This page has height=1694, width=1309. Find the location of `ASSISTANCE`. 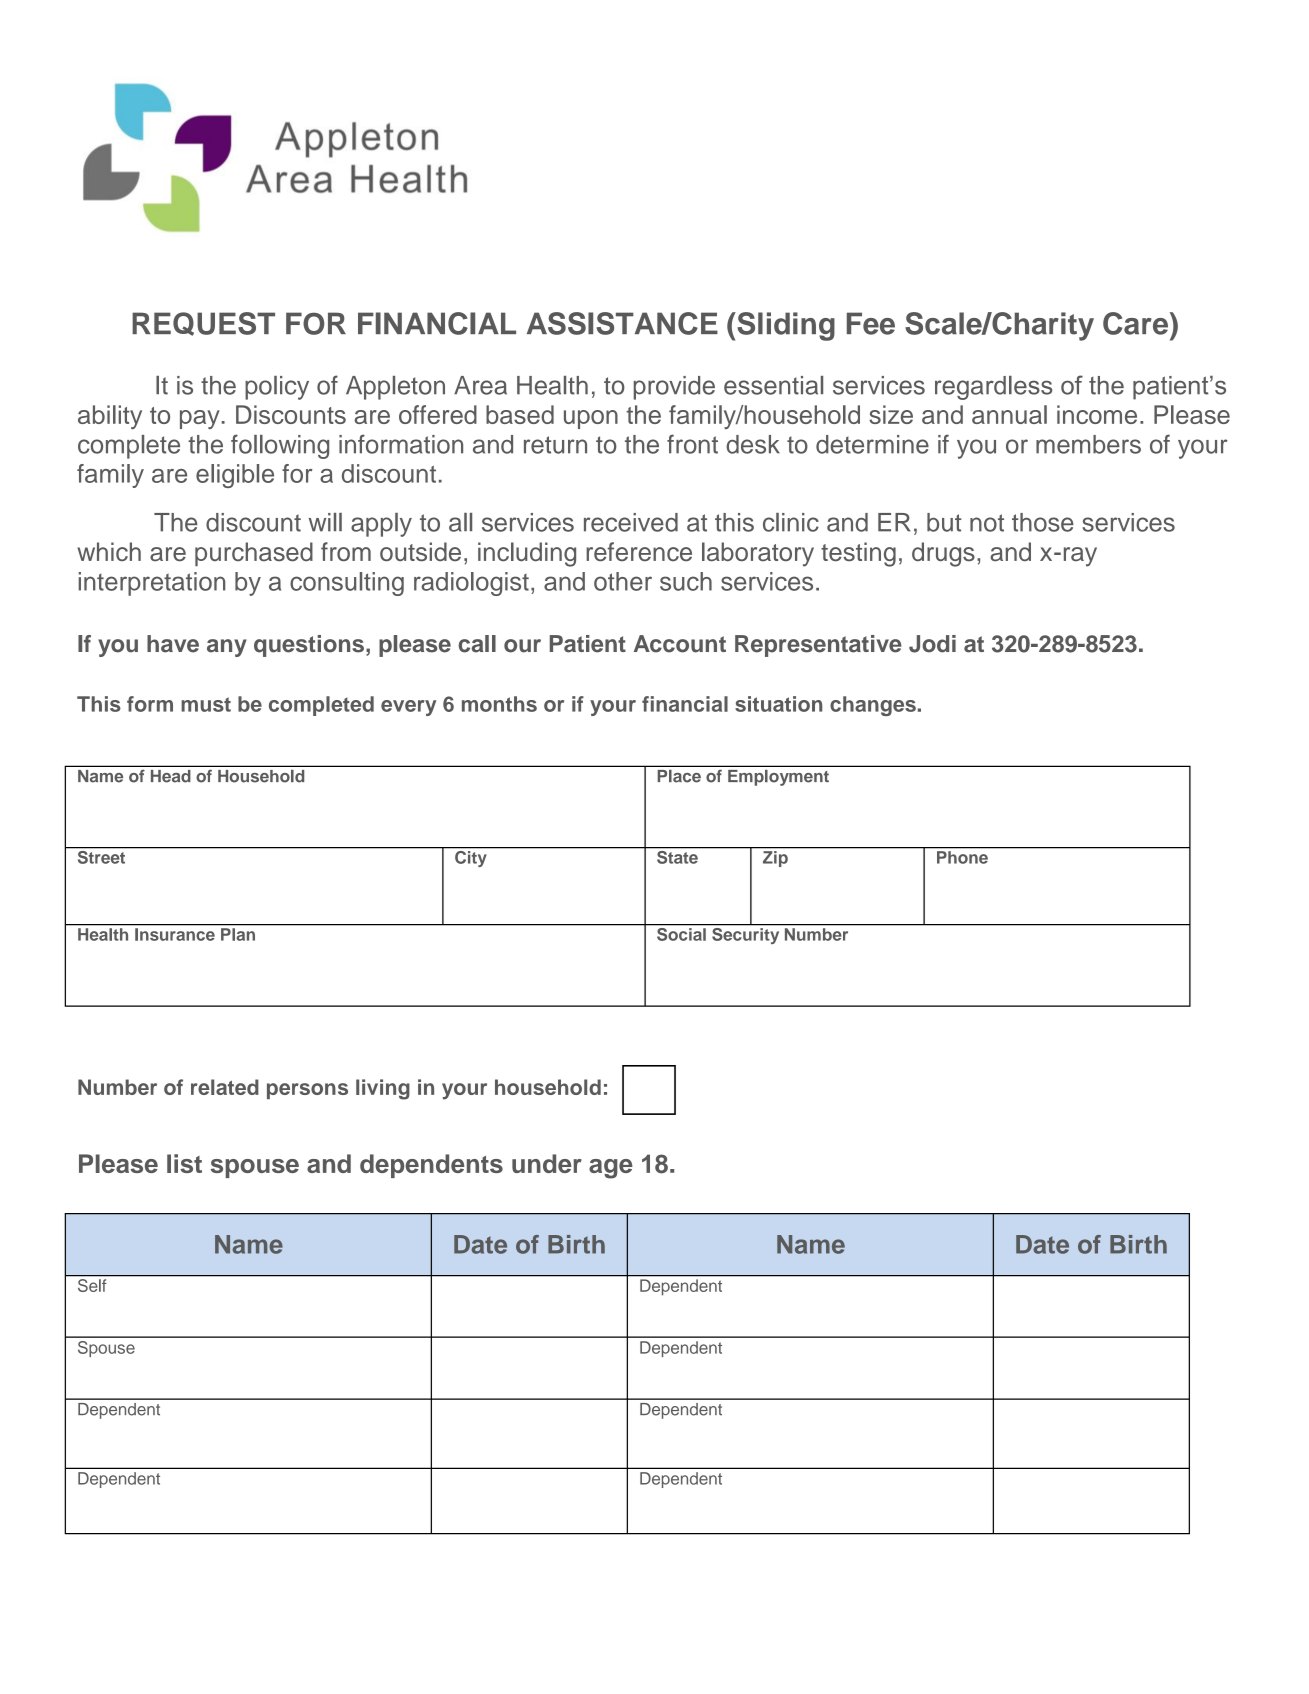

ASSISTANCE is located at coordinates (622, 323).
